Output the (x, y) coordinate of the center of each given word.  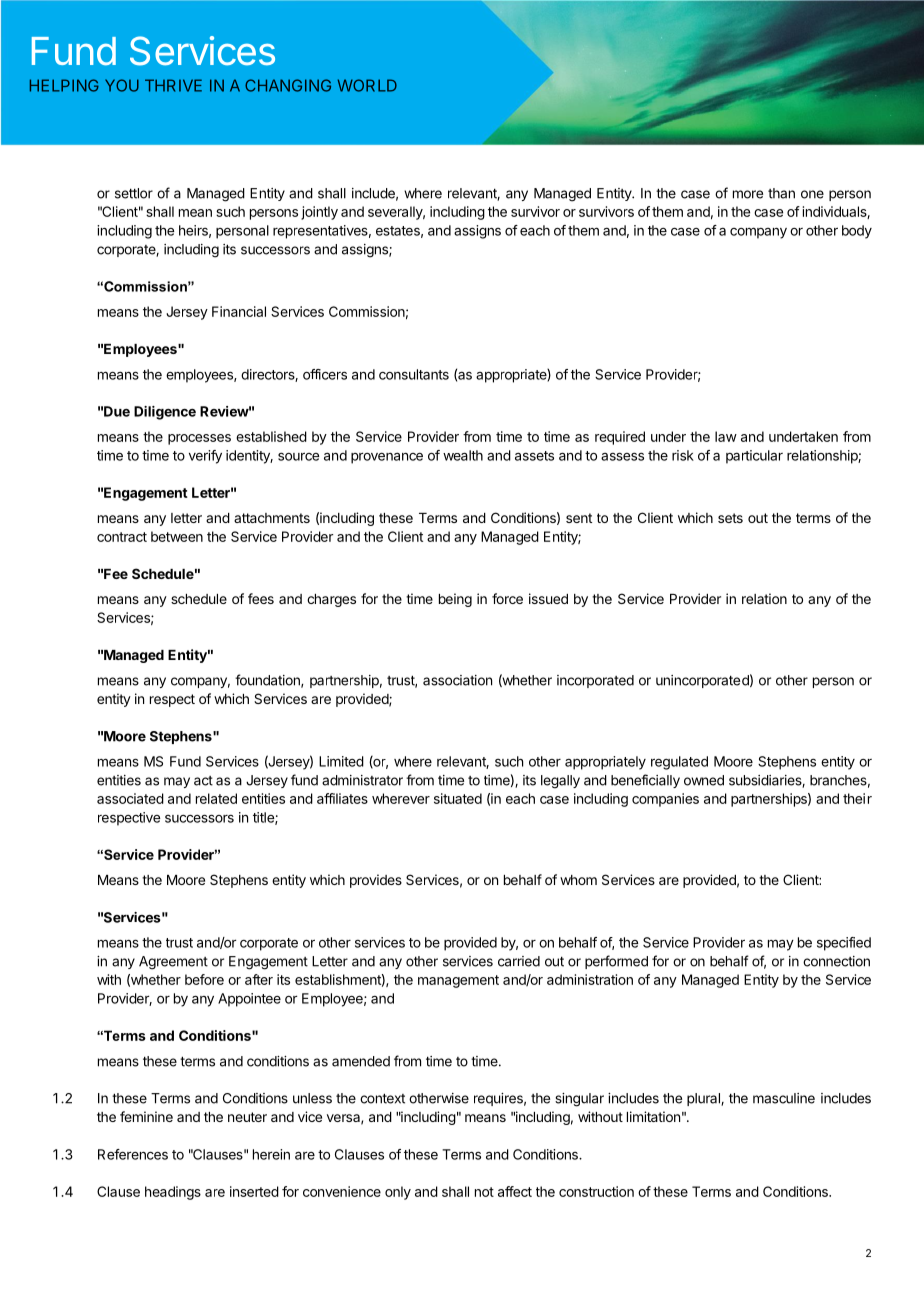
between (177, 536)
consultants (414, 374)
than (781, 193)
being (455, 600)
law (726, 436)
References (133, 1154)
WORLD (367, 85)
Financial (239, 311)
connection (836, 961)
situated (458, 798)
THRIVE (173, 85)
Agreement (173, 963)
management (458, 981)
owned (704, 780)
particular (754, 457)
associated (130, 798)
